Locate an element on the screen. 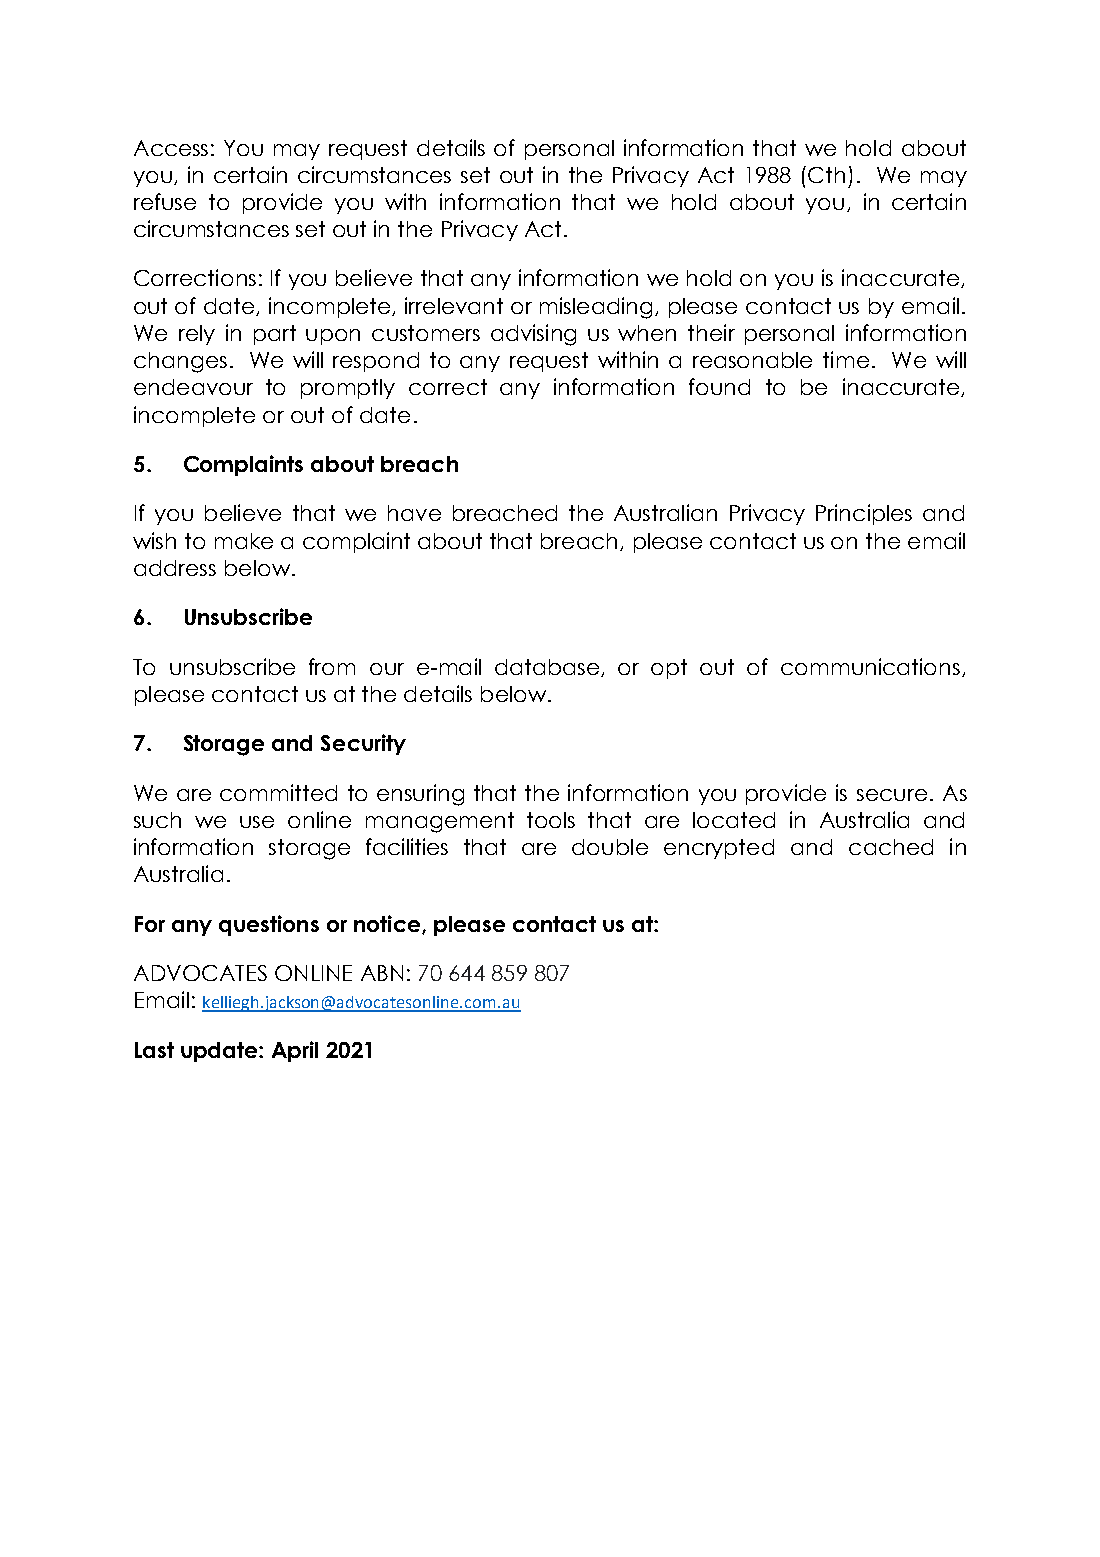 This screenshot has height=1557, width=1100. tools is located at coordinates (551, 820).
